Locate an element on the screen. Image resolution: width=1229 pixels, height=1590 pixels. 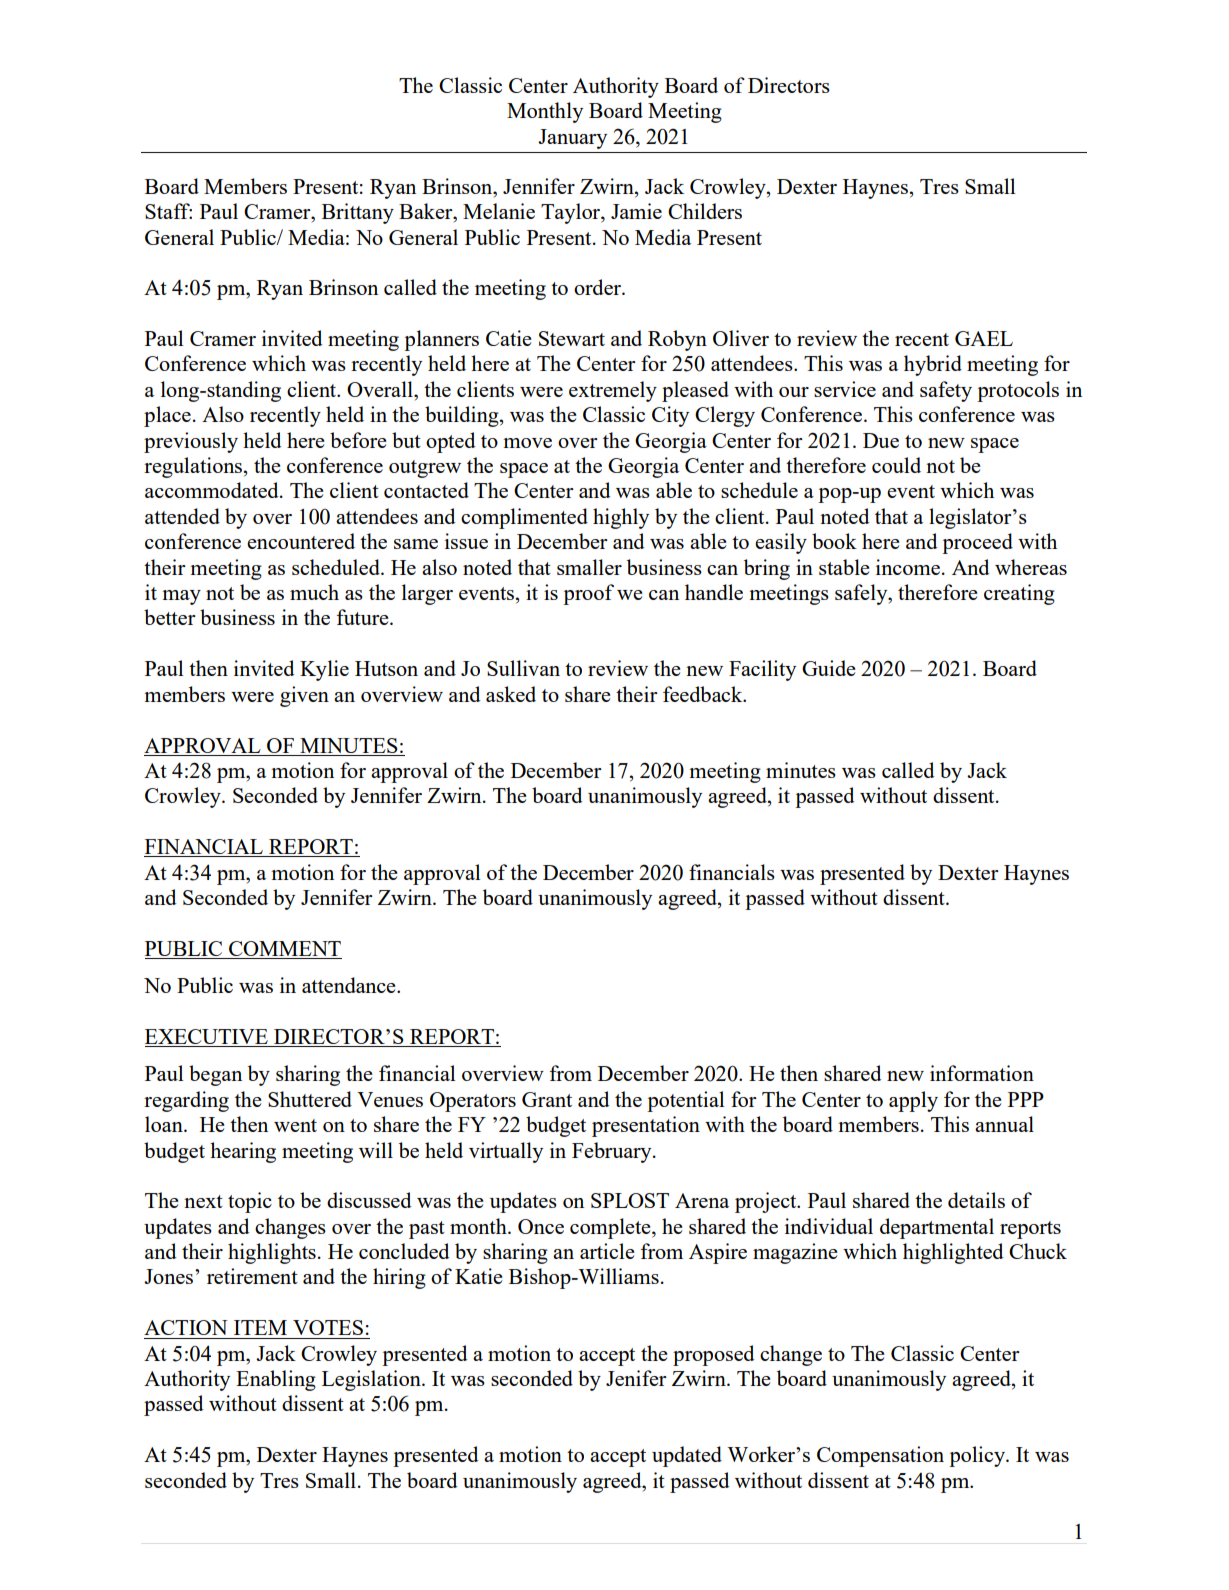
asked is located at coordinates (511, 694).
